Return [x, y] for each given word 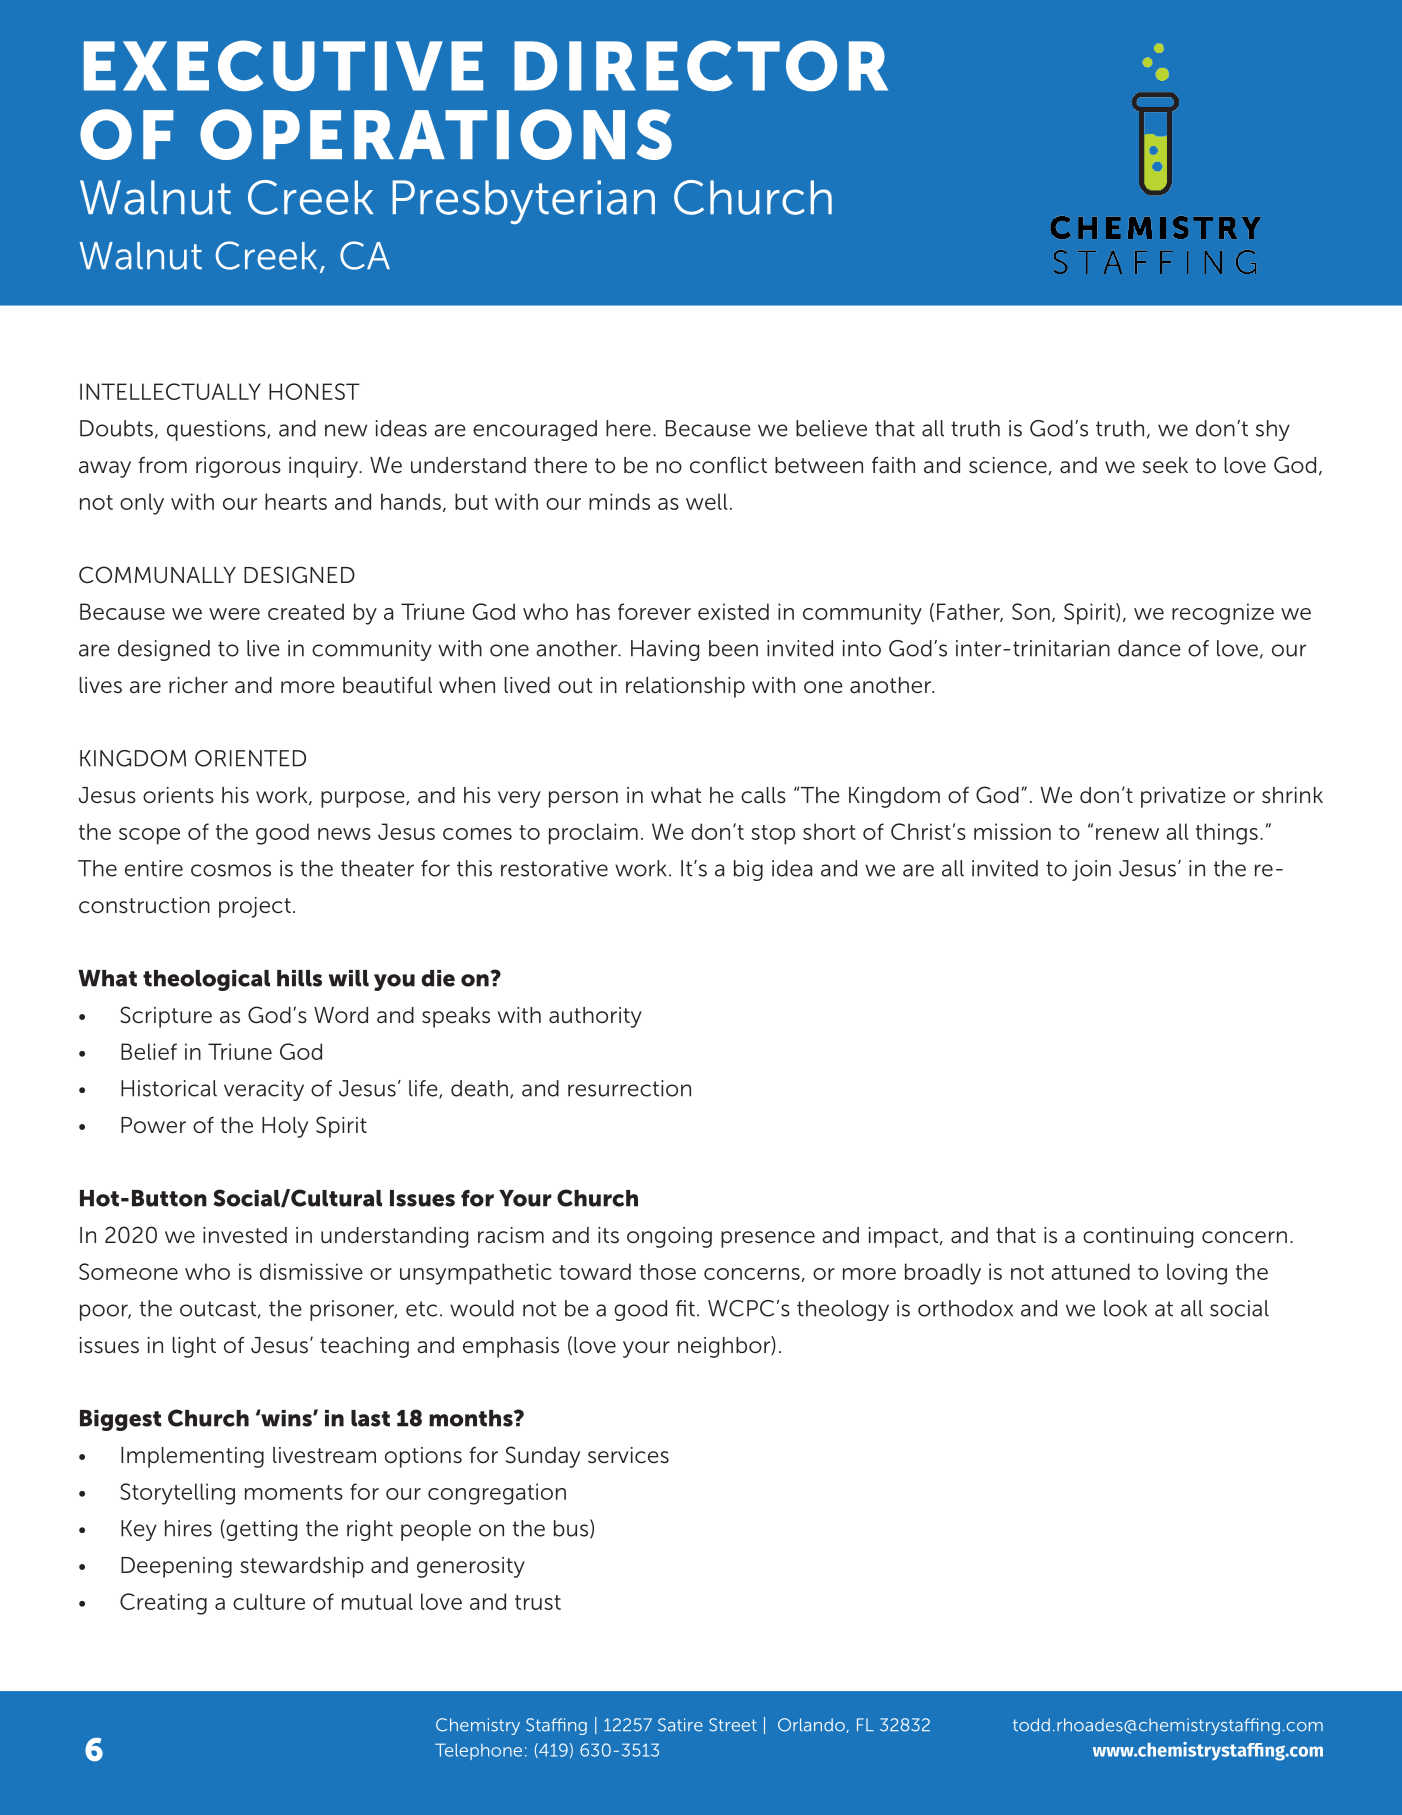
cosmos [231, 870]
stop [773, 835]
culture [269, 1601]
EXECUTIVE [283, 65]
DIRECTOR [701, 65]
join [1091, 870]
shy [1273, 430]
